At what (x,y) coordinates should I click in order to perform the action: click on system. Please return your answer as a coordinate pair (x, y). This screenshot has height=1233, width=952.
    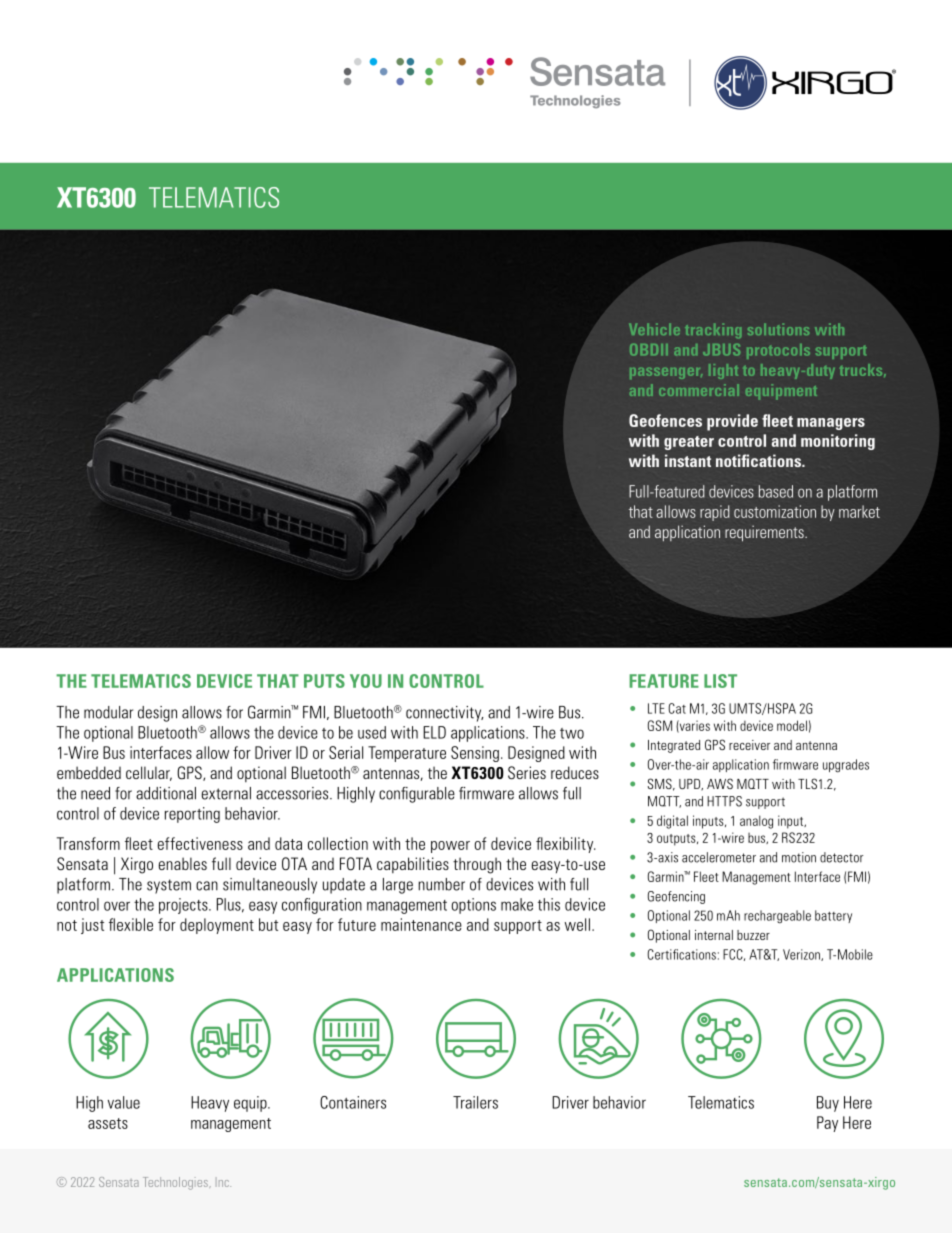
    Looking at the image, I should click on (169, 886).
